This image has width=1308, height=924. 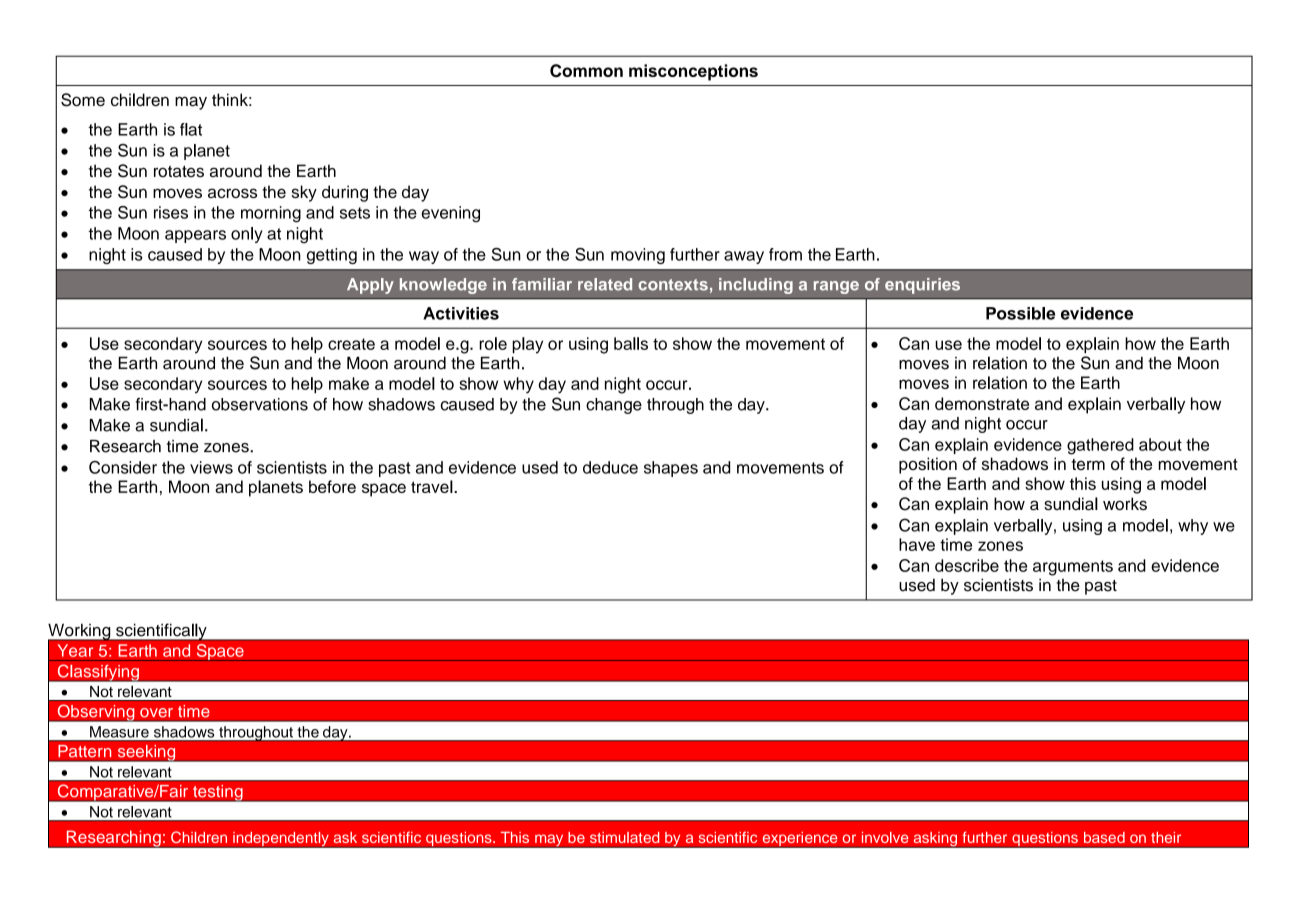 What do you see at coordinates (693, 72) in the image?
I see `misconceptions` at bounding box center [693, 72].
